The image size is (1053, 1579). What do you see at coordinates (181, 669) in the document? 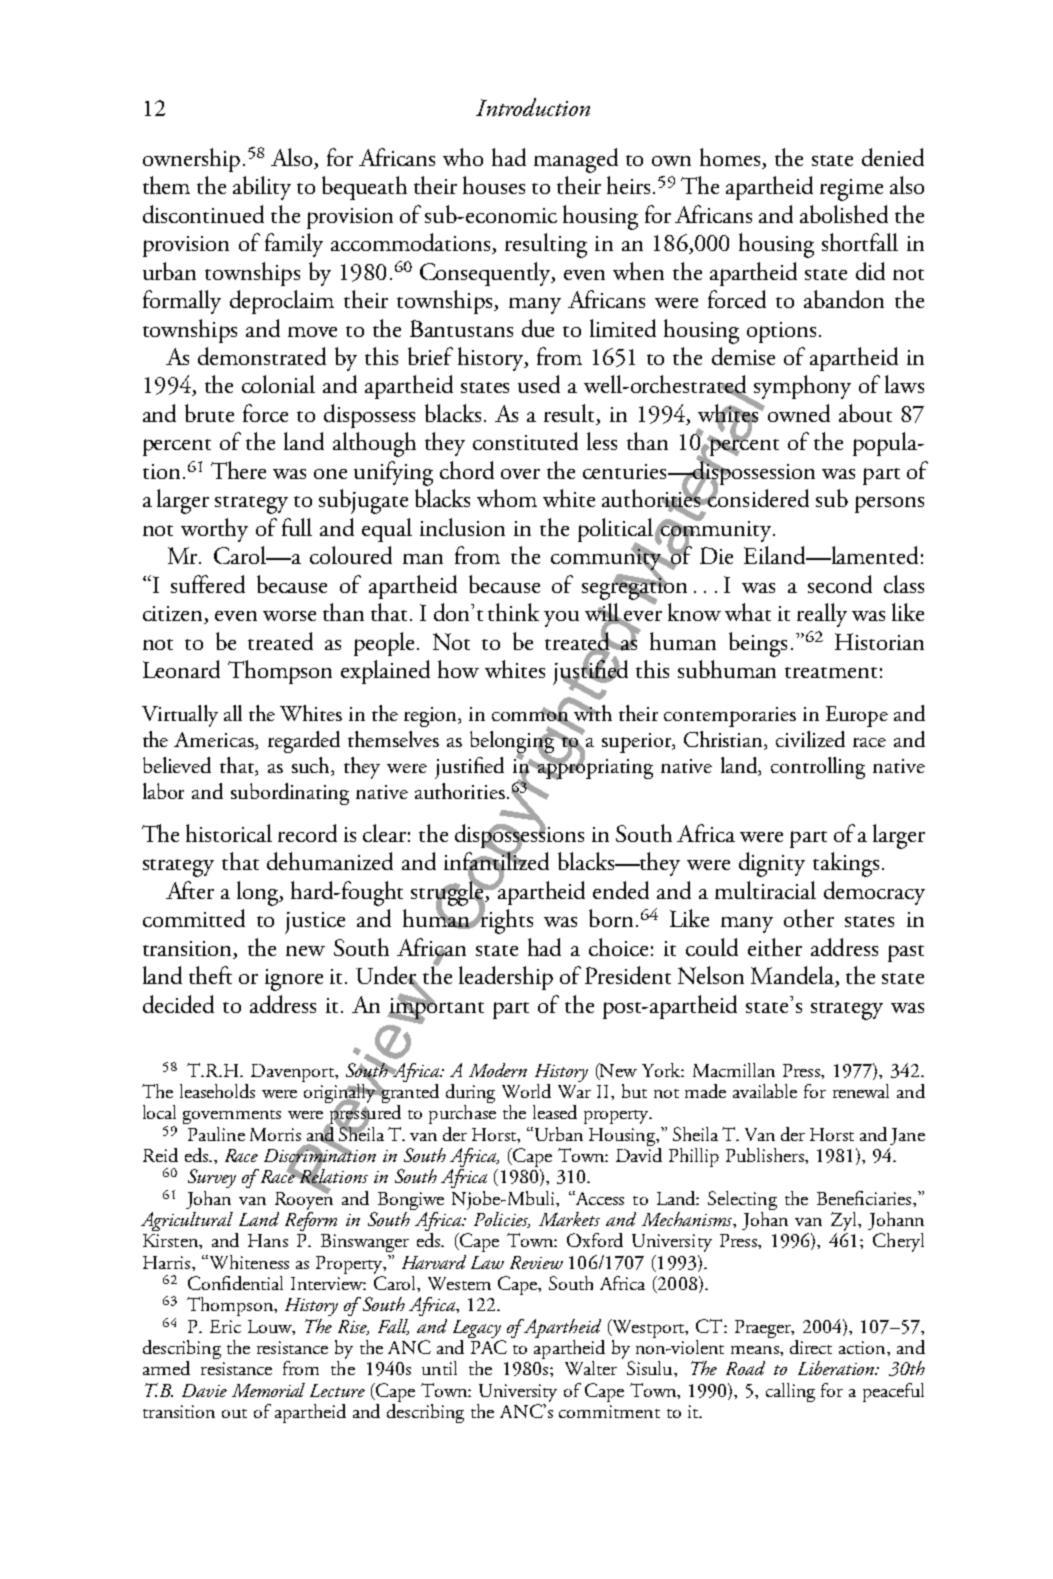
I see `Leonard` at bounding box center [181, 669].
